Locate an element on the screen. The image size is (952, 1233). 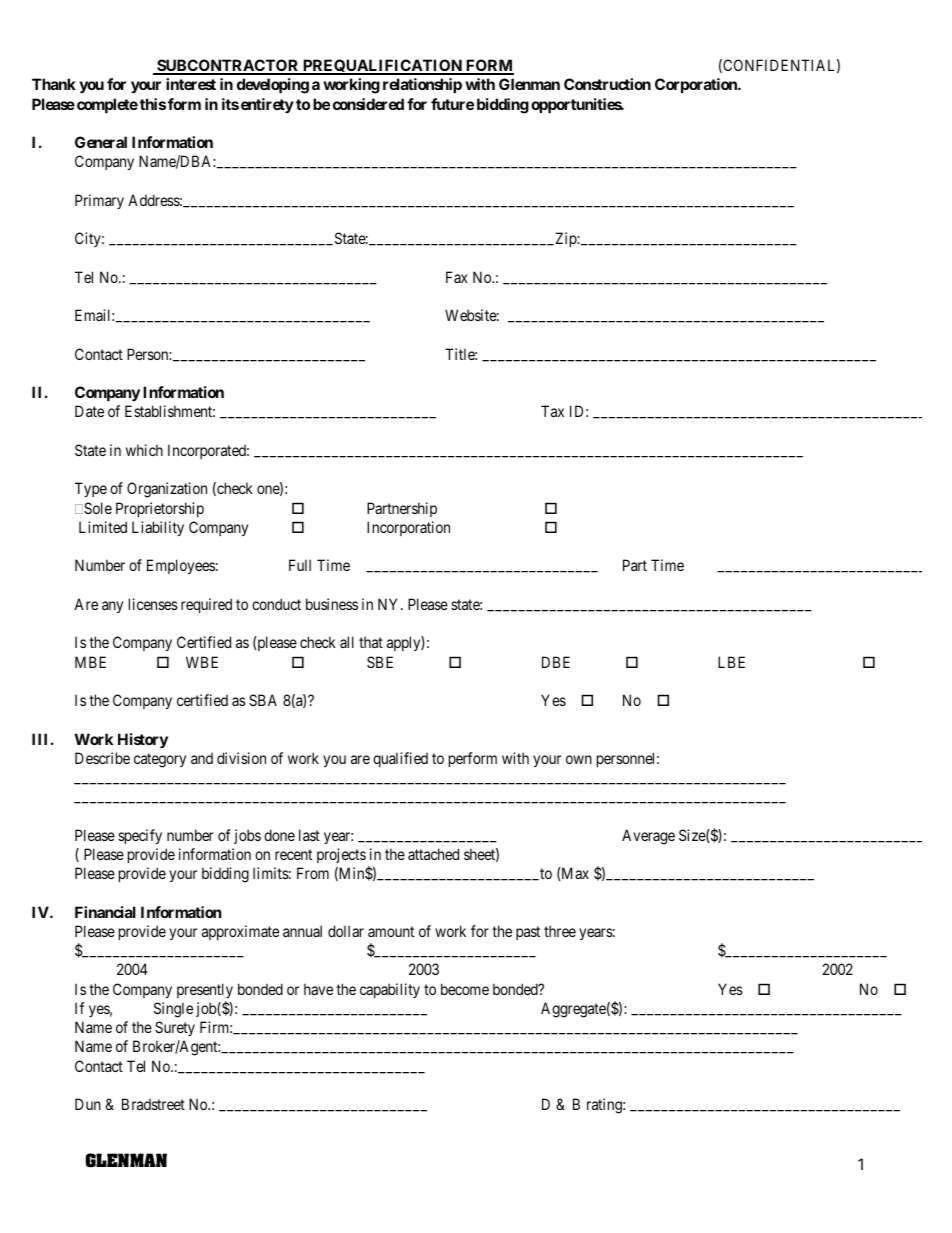
future is located at coordinates (452, 104).
